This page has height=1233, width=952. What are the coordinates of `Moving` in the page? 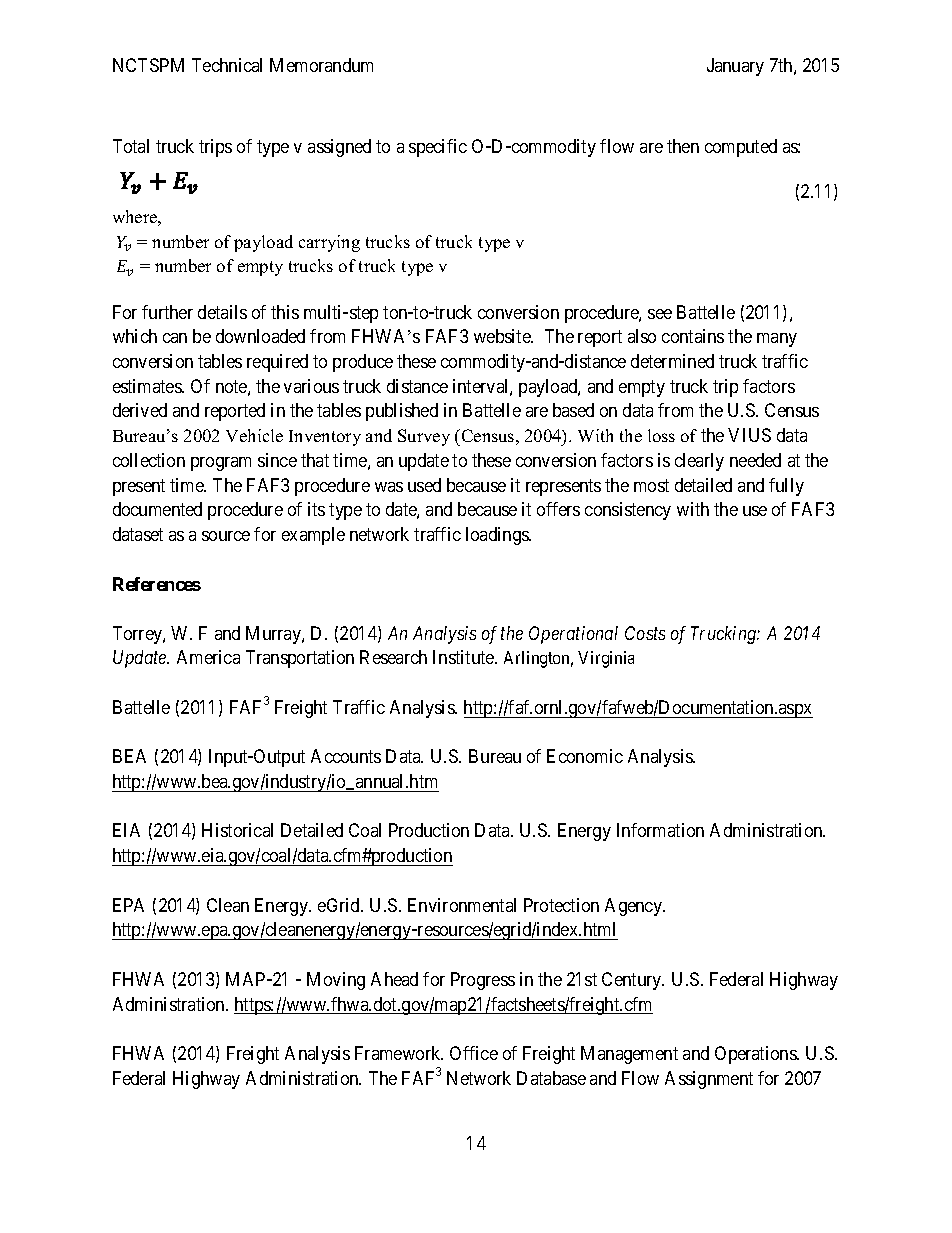 It's located at (336, 981).
